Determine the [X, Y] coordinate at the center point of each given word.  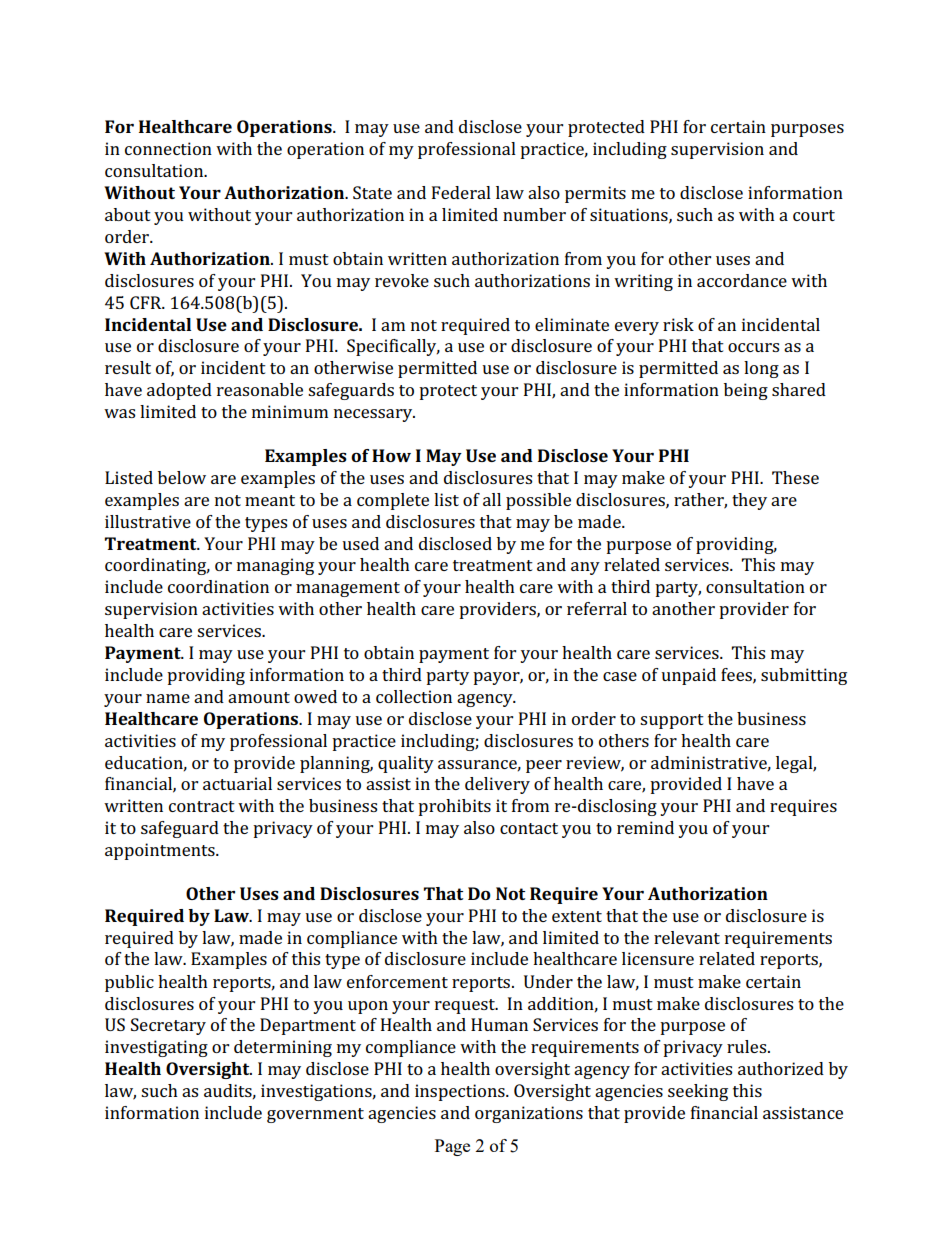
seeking [698, 1092]
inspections [461, 1092]
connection [168, 148]
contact [529, 828]
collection [414, 696]
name [168, 698]
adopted [179, 391]
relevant [687, 937]
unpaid [688, 676]
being [746, 391]
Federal [461, 192]
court [814, 215]
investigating [156, 1048]
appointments [161, 851]
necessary [374, 415]
